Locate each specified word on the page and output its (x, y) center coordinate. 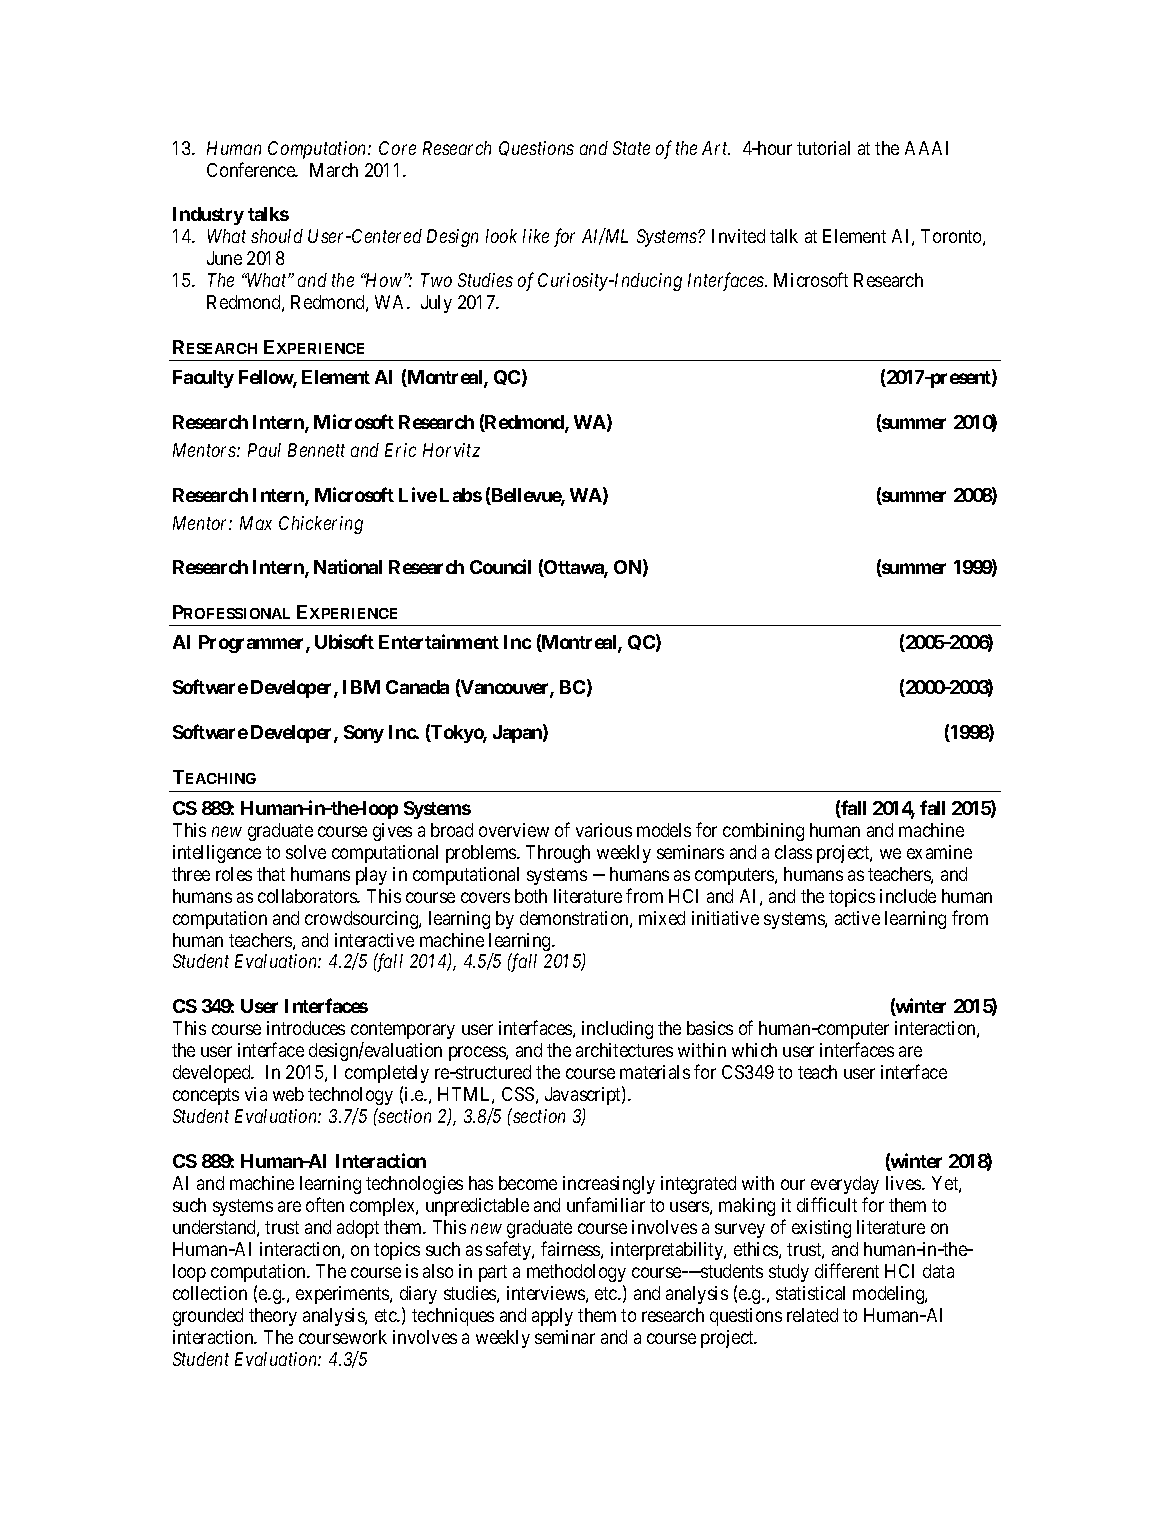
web (288, 1094)
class (793, 852)
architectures (624, 1050)
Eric (400, 450)
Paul (264, 450)
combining (763, 832)
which (754, 1050)
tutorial (823, 148)
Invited (738, 236)
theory (273, 1317)
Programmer (253, 644)
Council (500, 566)
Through (558, 854)
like (536, 236)
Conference (252, 169)
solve (306, 852)
